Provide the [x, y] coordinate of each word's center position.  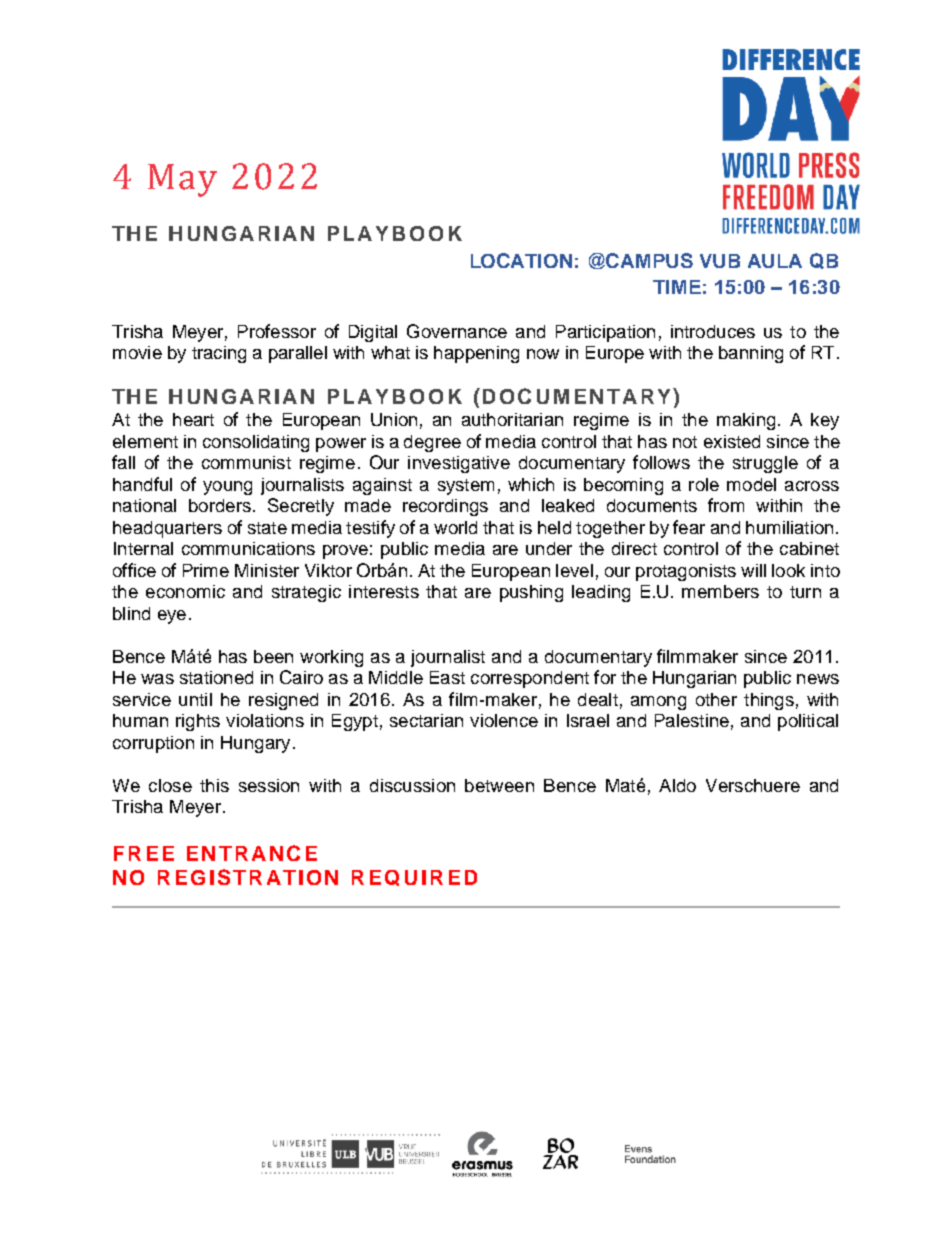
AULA [775, 261]
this [214, 785]
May [182, 180]
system [466, 487]
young [227, 488]
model [751, 484]
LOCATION [521, 260]
